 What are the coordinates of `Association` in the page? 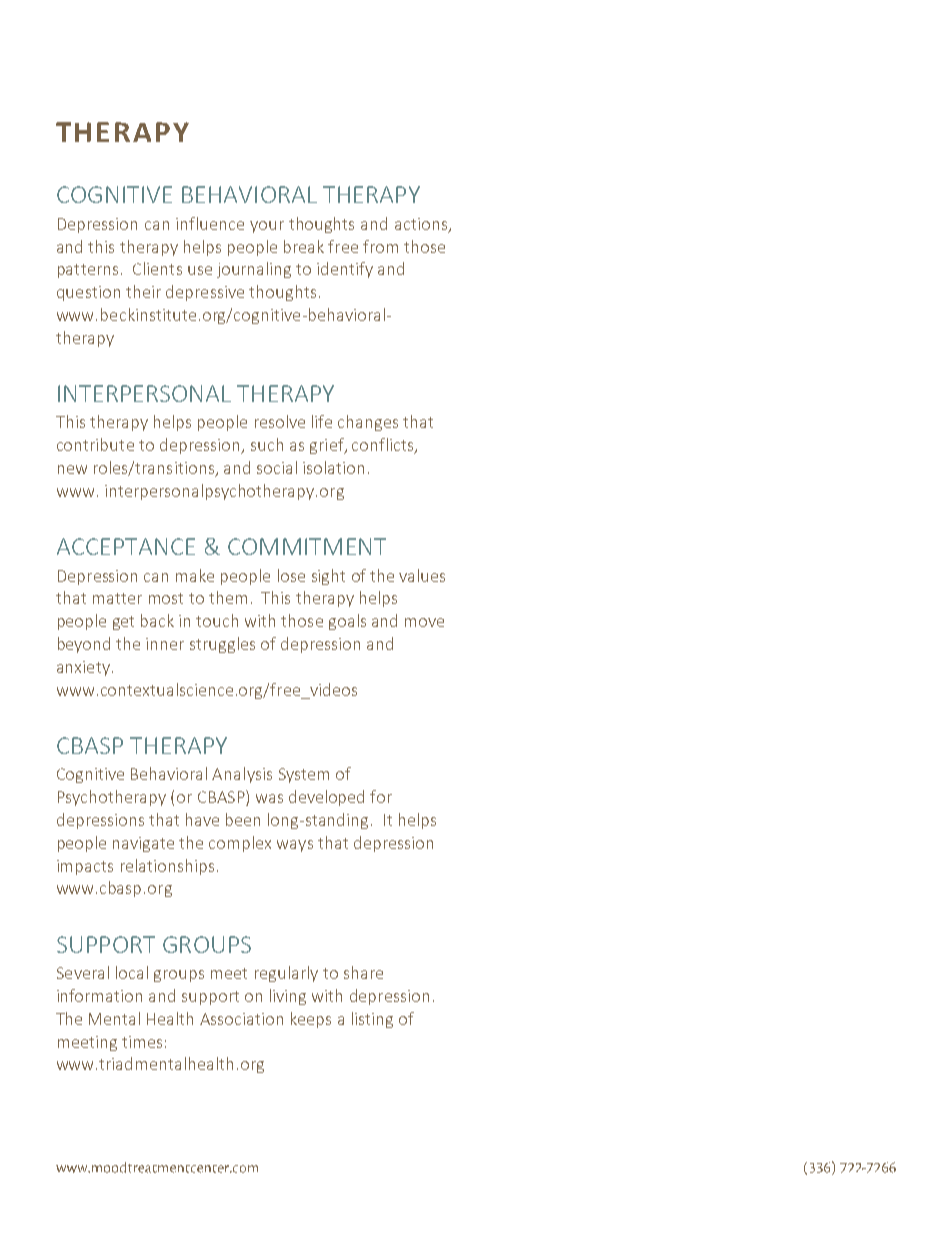 It's located at (241, 1019).
